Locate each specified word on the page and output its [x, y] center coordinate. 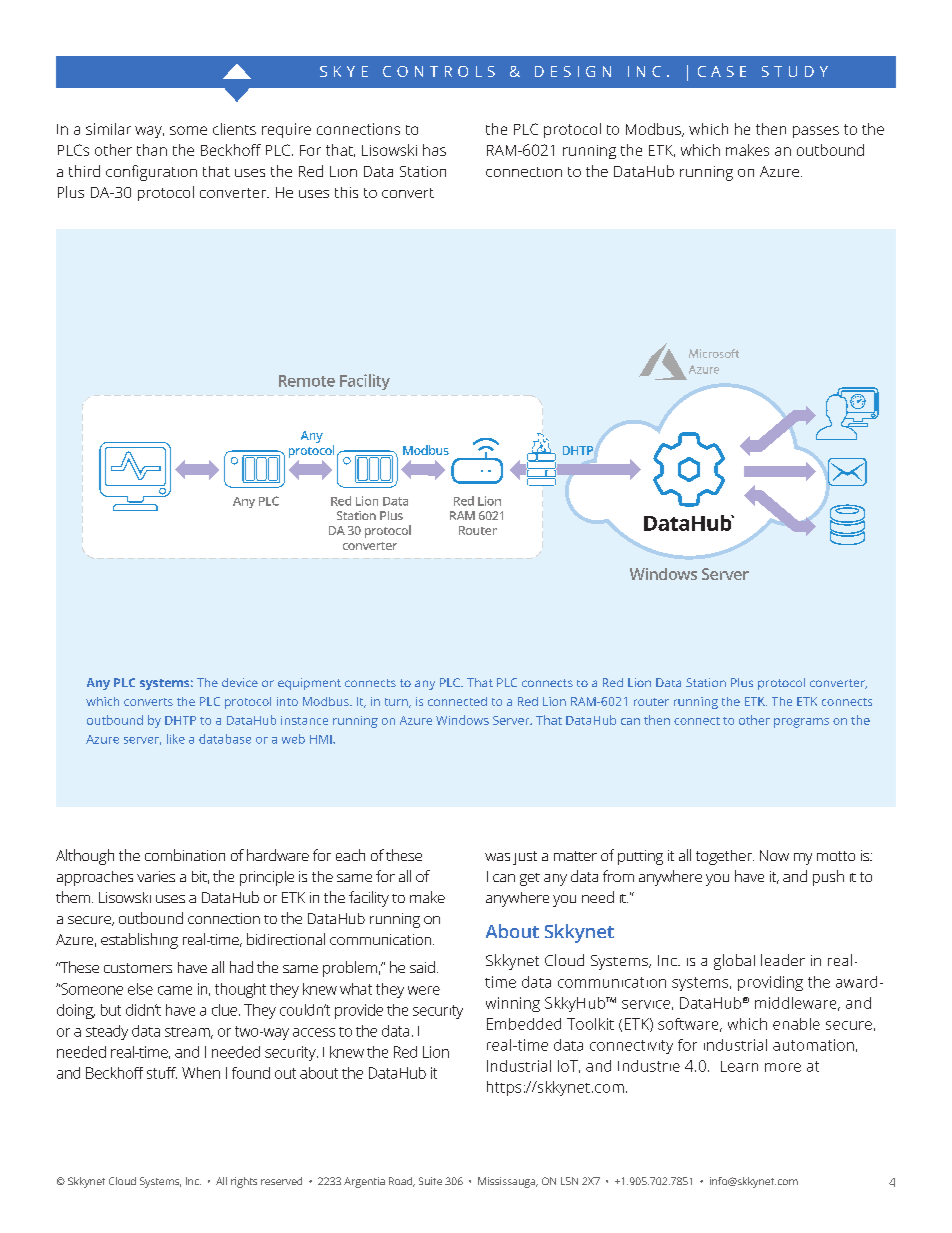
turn [397, 703]
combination [185, 855]
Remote [307, 381]
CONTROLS [439, 71]
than [152, 150]
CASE [722, 71]
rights [244, 1182]
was [497, 857]
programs [801, 723]
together [725, 857]
